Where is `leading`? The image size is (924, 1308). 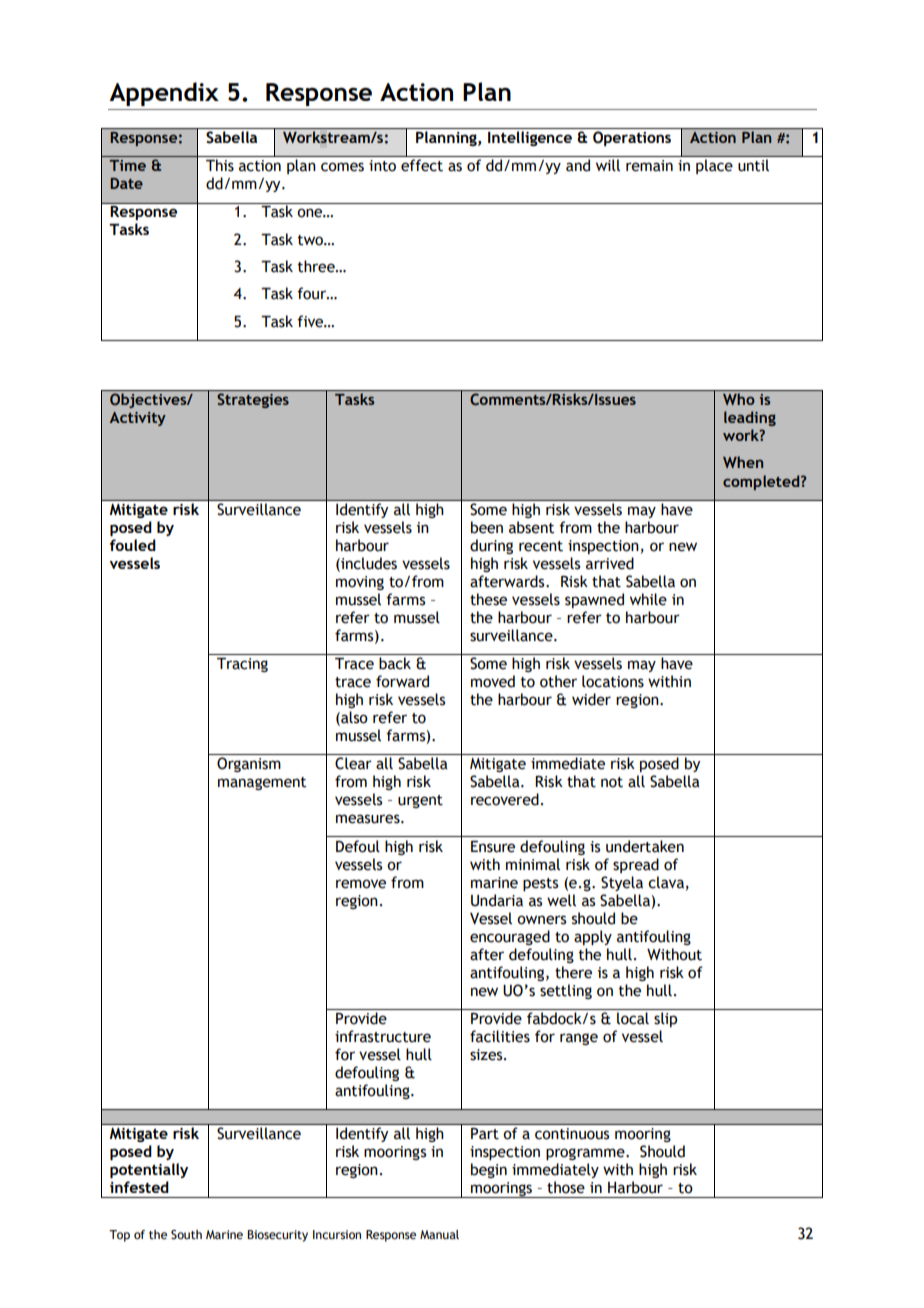 leading is located at coordinates (750, 418).
